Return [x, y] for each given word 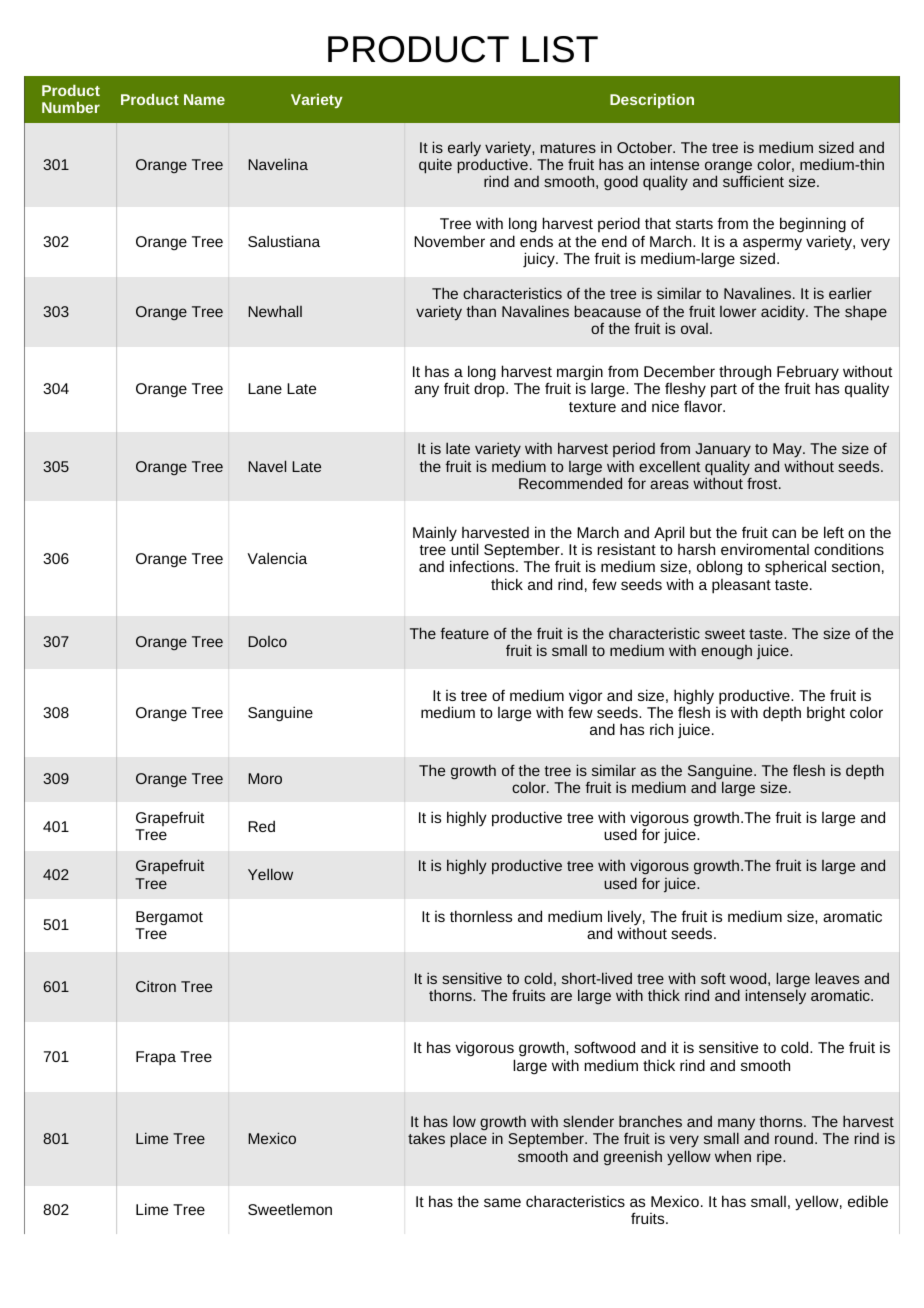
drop [490, 389]
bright [826, 714]
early [464, 149]
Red [261, 826]
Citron [156, 986]
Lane [265, 388]
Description [652, 101]
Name [204, 99]
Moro [265, 778]
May [788, 450]
